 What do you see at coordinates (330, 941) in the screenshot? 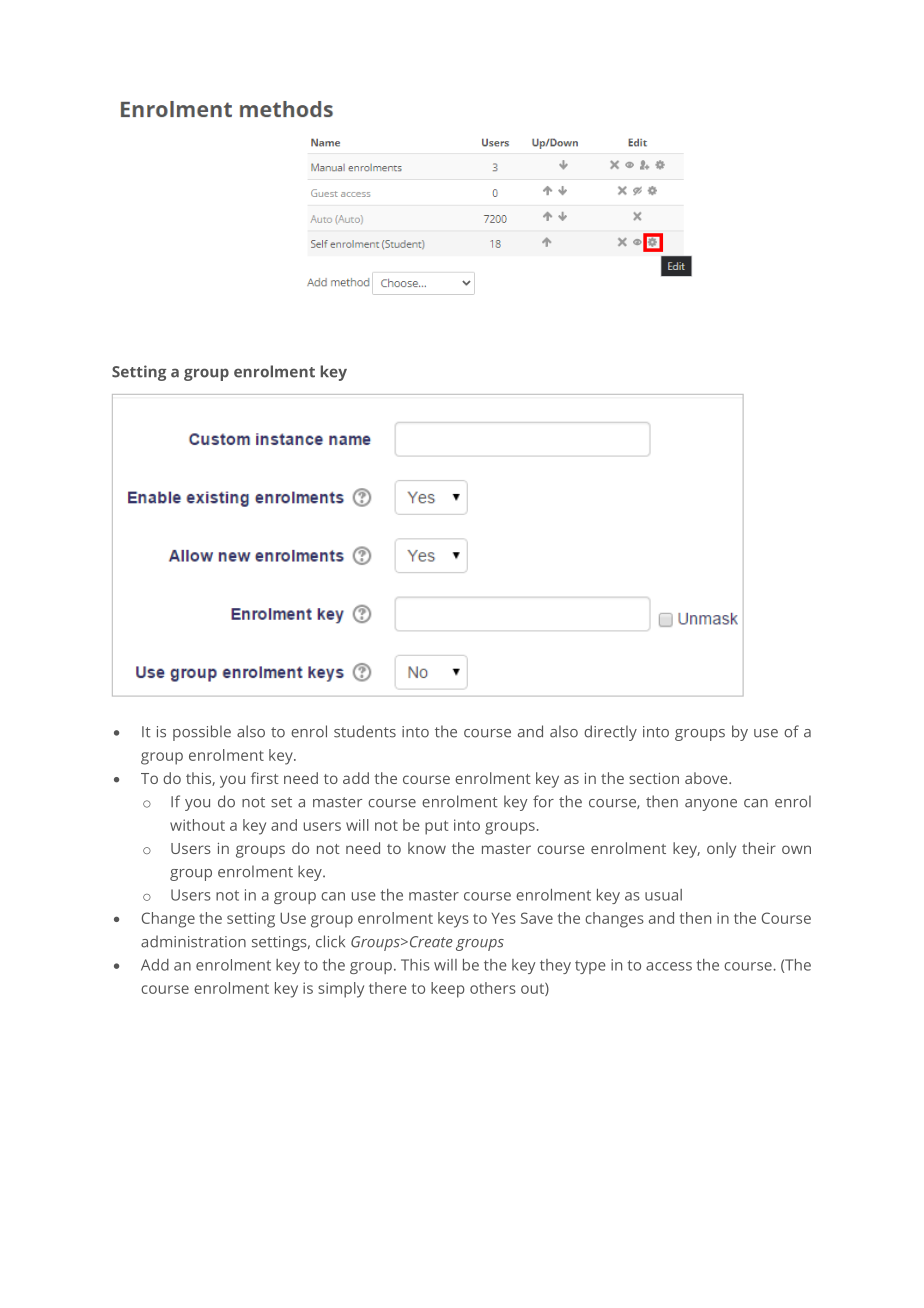
I see `click` at bounding box center [330, 941].
